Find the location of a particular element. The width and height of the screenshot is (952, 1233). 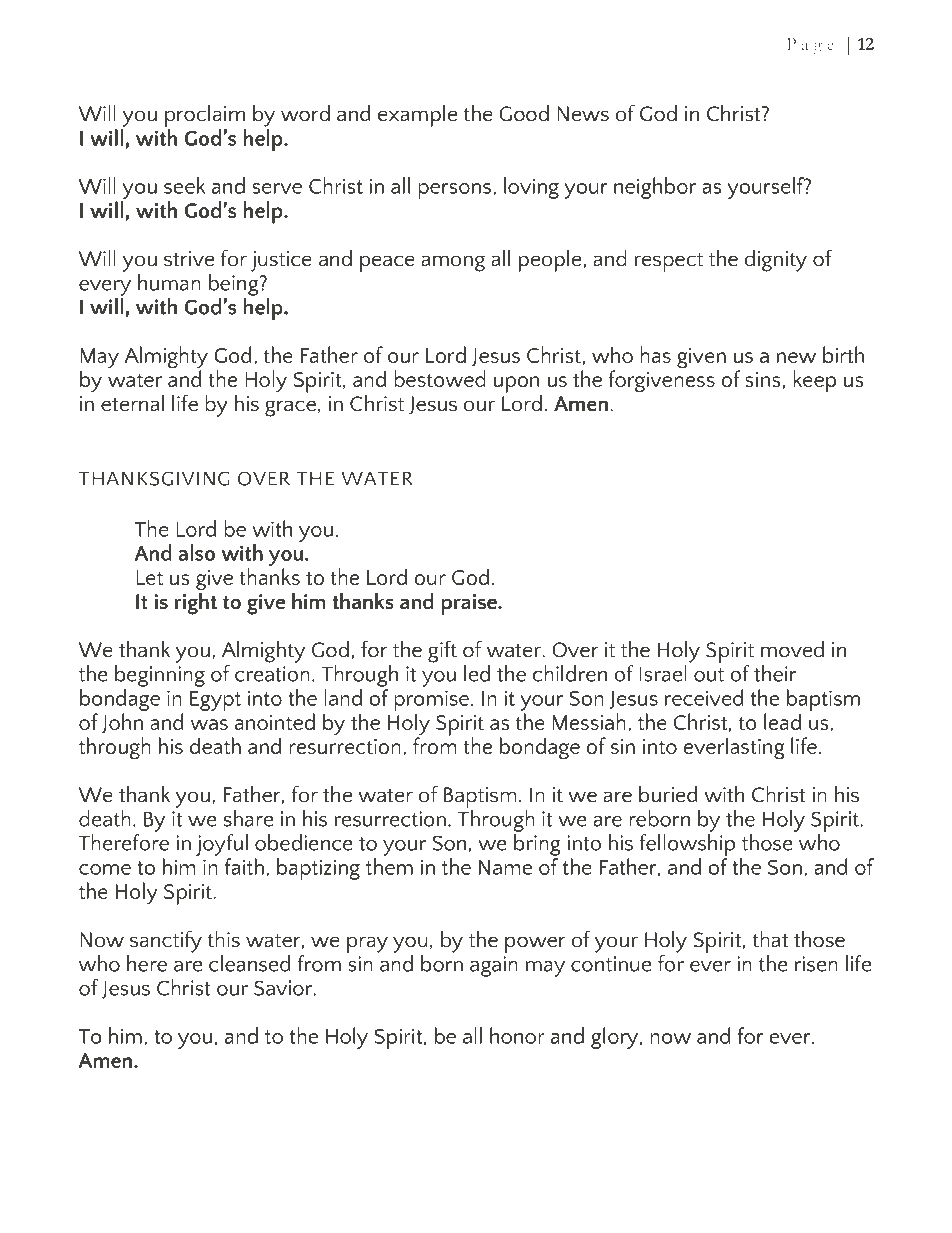

Good is located at coordinates (524, 113).
